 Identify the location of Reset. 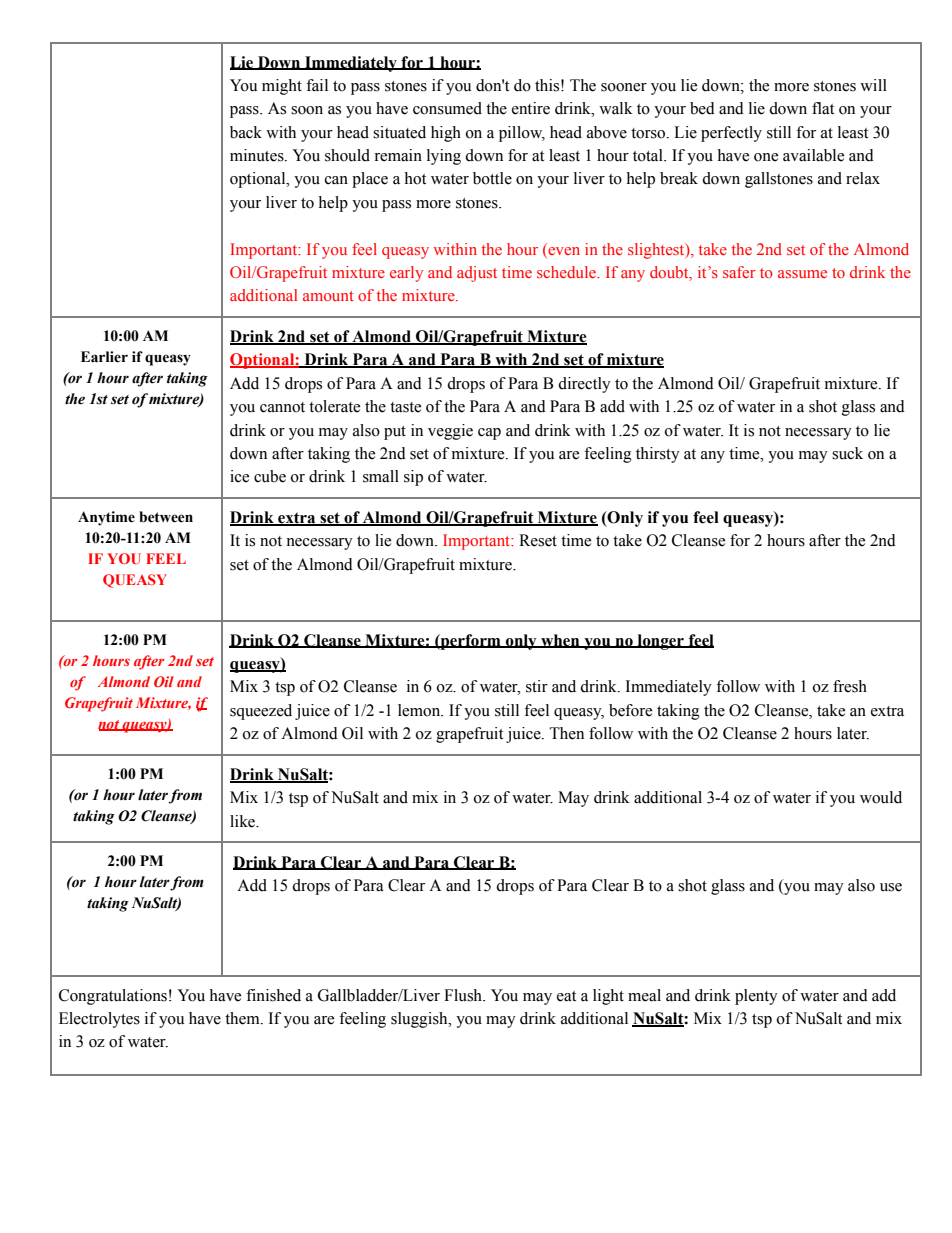
(538, 540).
